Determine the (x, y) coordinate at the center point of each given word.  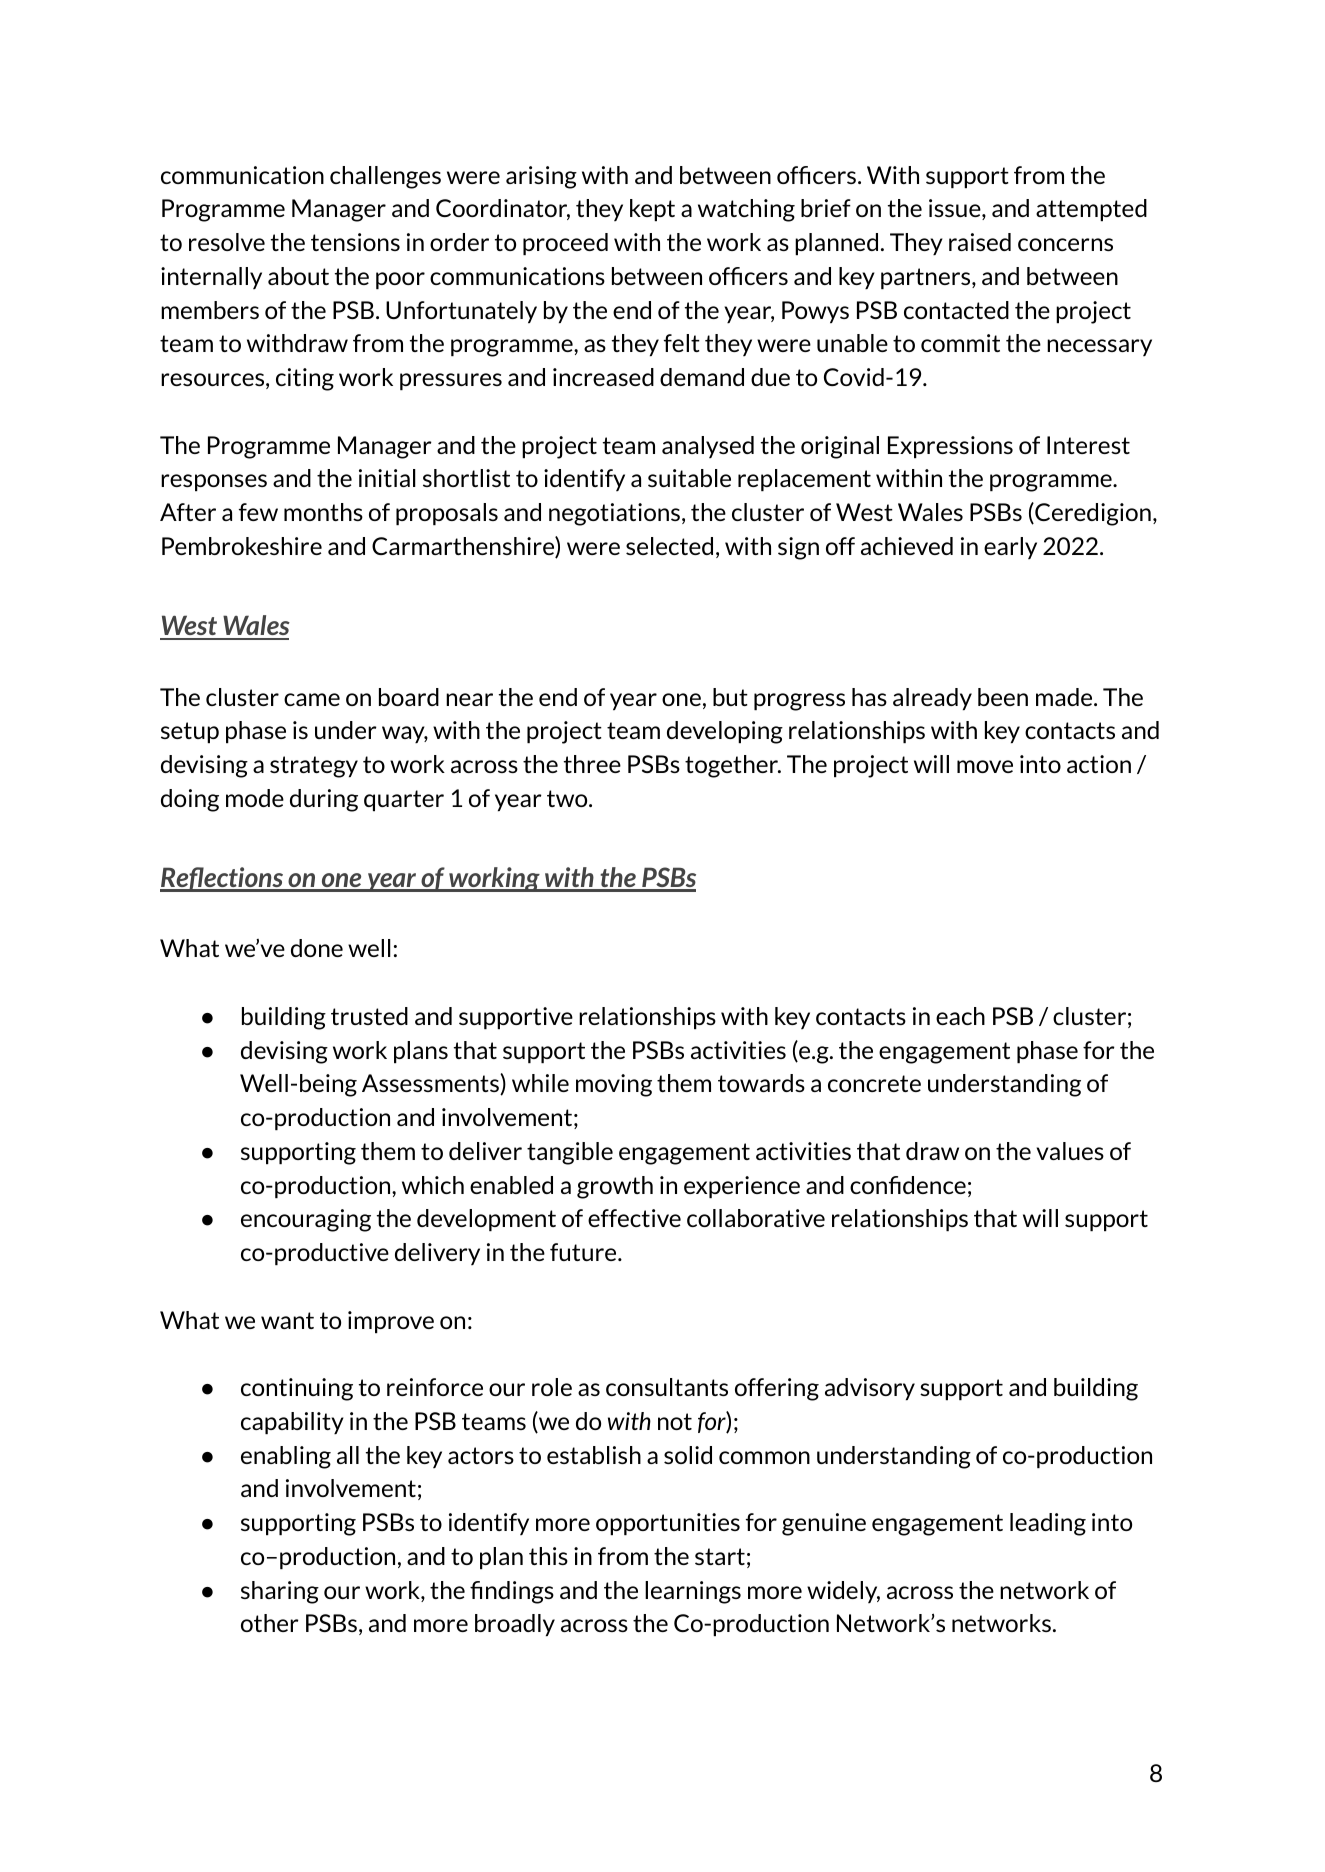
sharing (280, 1592)
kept (652, 210)
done (317, 948)
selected (669, 546)
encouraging (306, 1220)
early (1010, 548)
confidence (908, 1185)
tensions (355, 242)
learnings (693, 1592)
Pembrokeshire (242, 546)
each (960, 1016)
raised (980, 242)
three (592, 764)
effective (634, 1218)
